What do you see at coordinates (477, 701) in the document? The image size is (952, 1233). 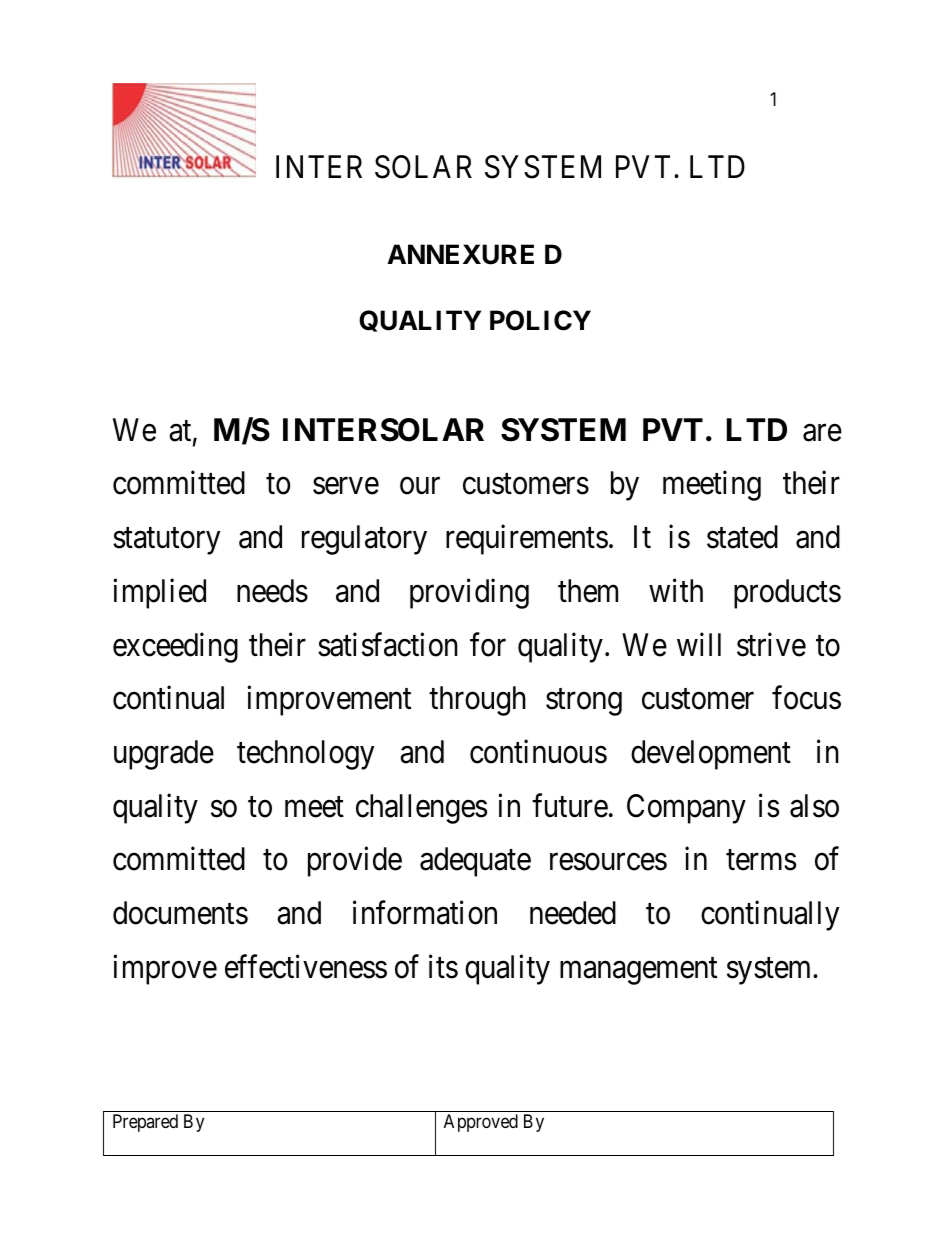 I see `through` at bounding box center [477, 701].
